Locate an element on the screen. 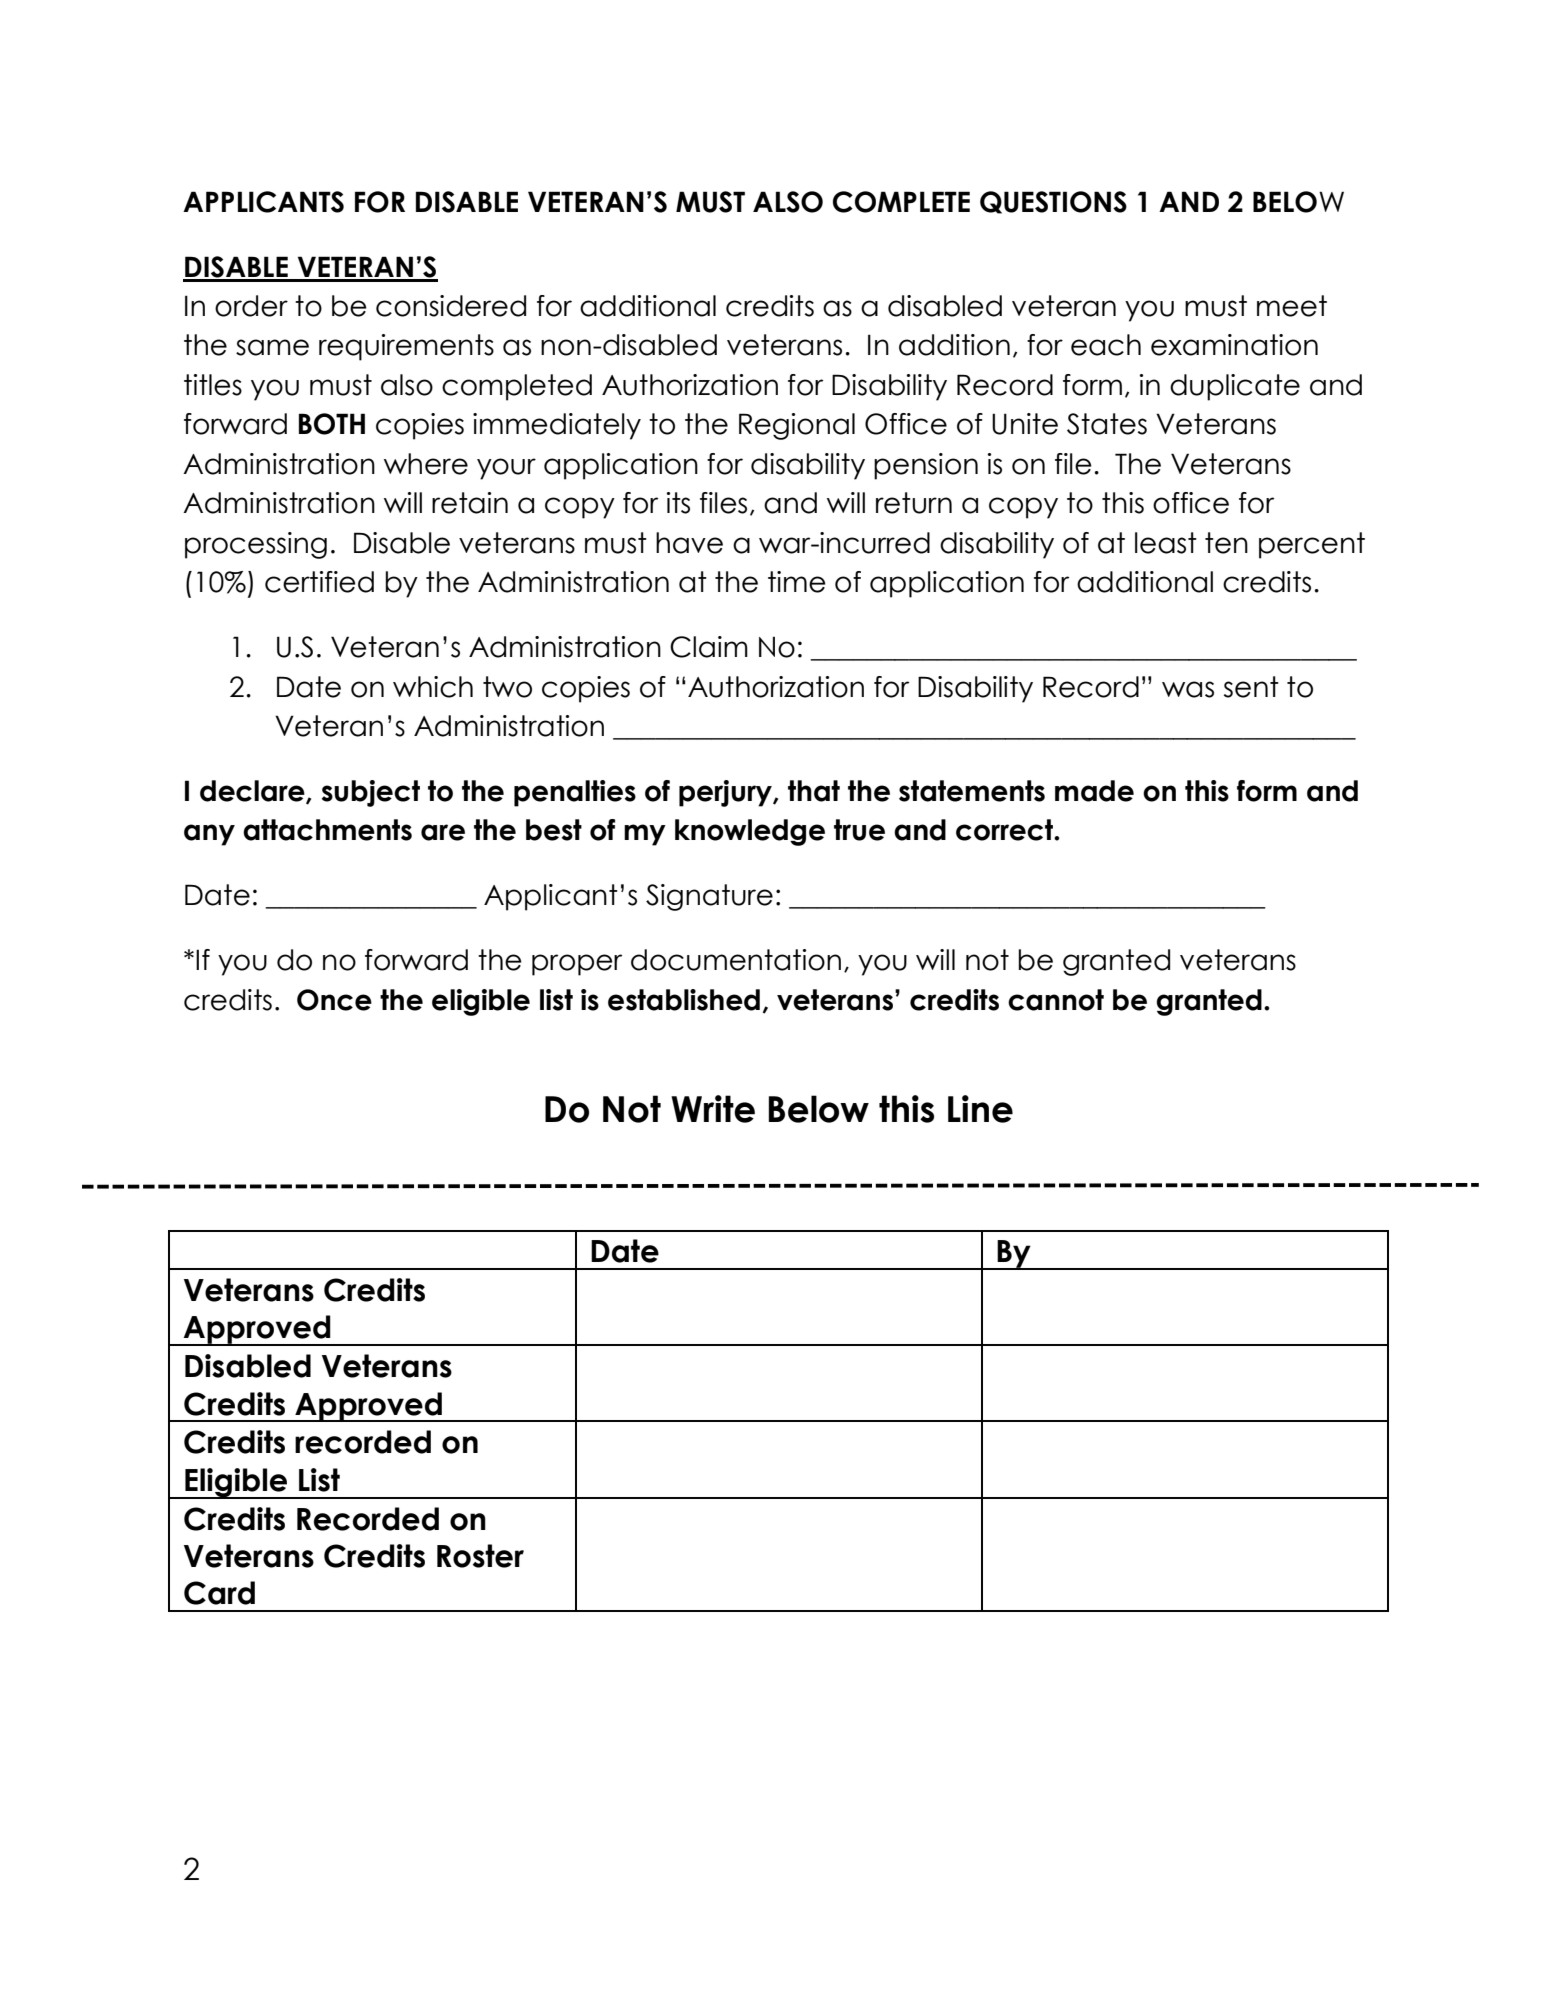  Regional is located at coordinates (797, 426).
